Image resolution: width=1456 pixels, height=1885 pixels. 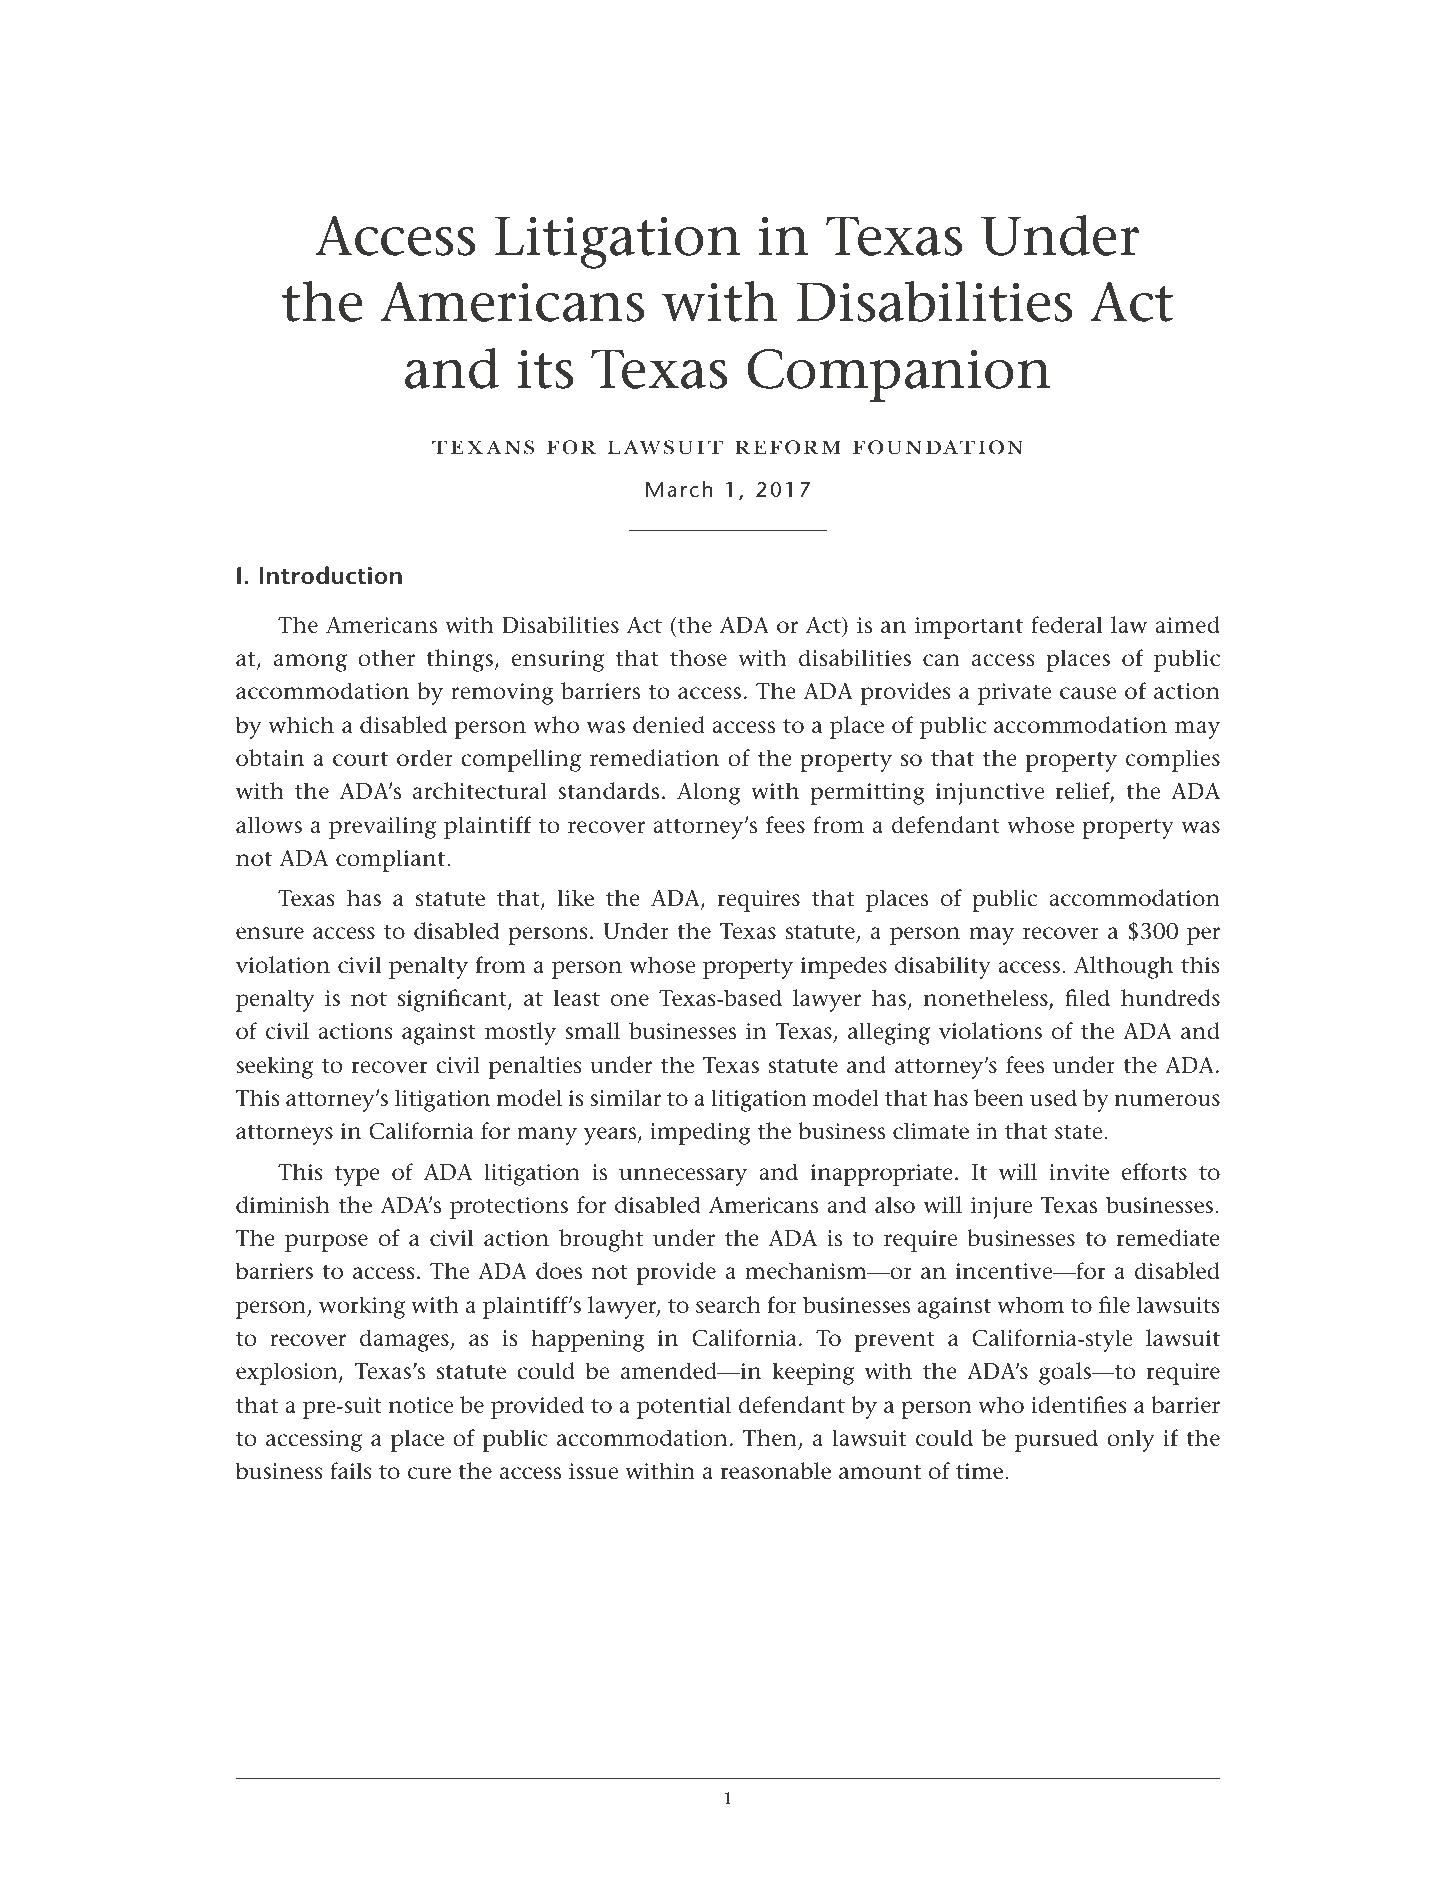 I want to click on complies, so click(x=1173, y=760).
